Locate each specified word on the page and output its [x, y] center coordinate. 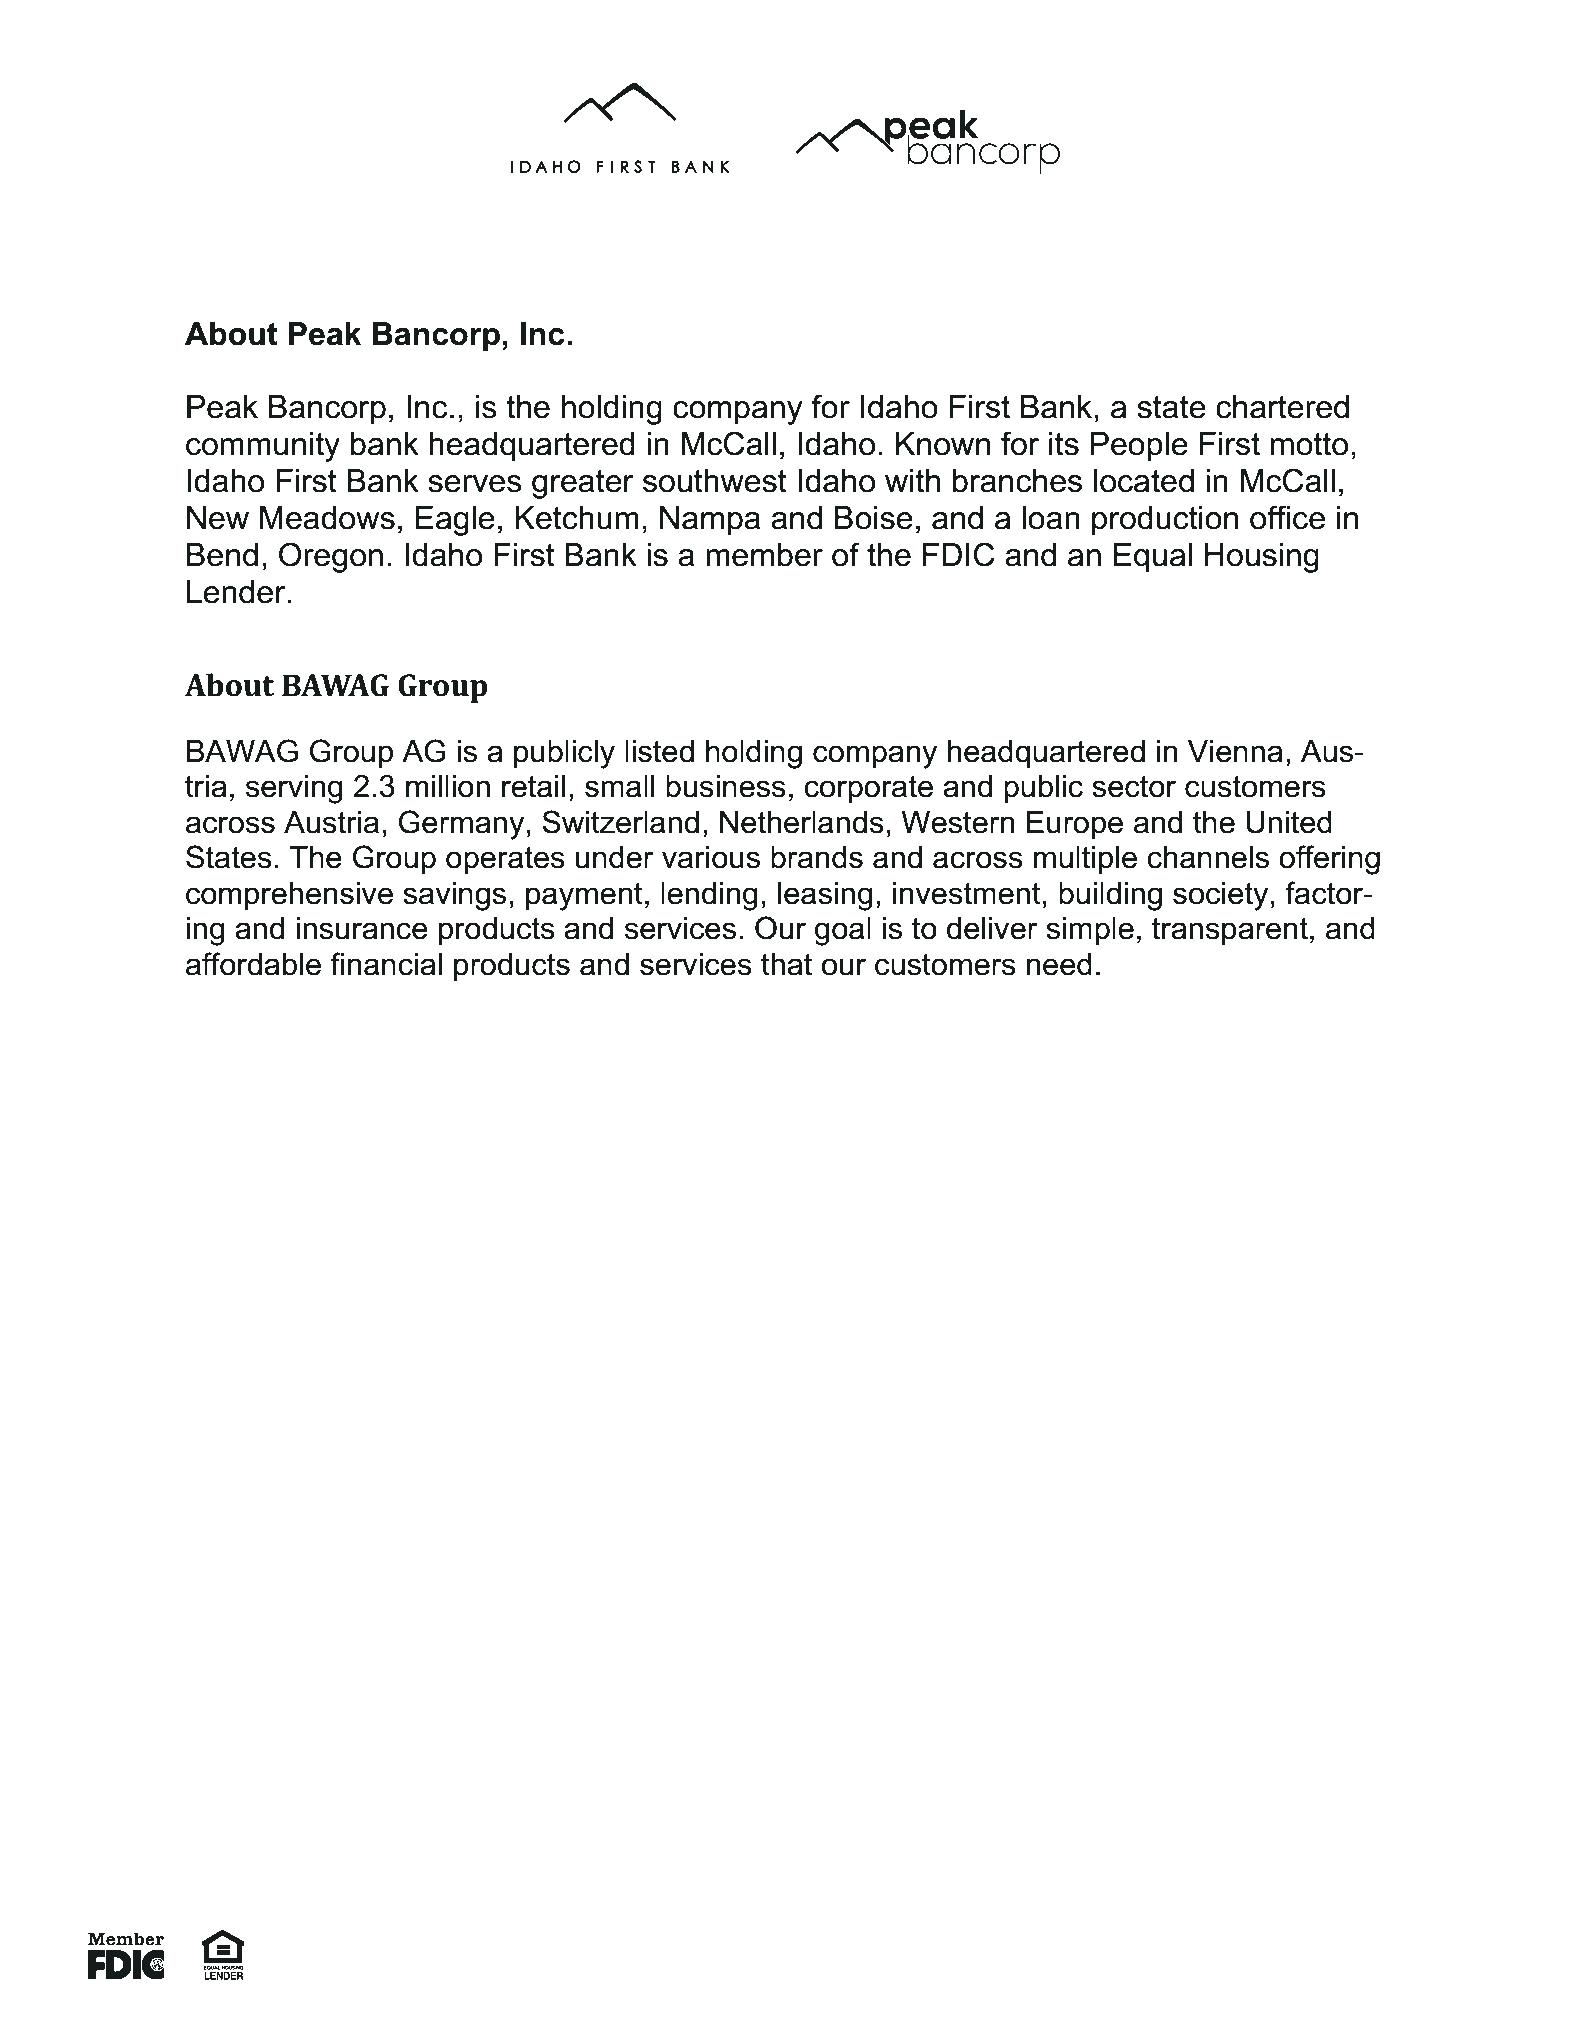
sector [1134, 786]
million [448, 786]
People [1139, 447]
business [726, 786]
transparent [1230, 931]
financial [386, 964]
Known [943, 444]
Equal [1153, 558]
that [786, 964]
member [764, 555]
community [263, 447]
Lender [237, 592]
